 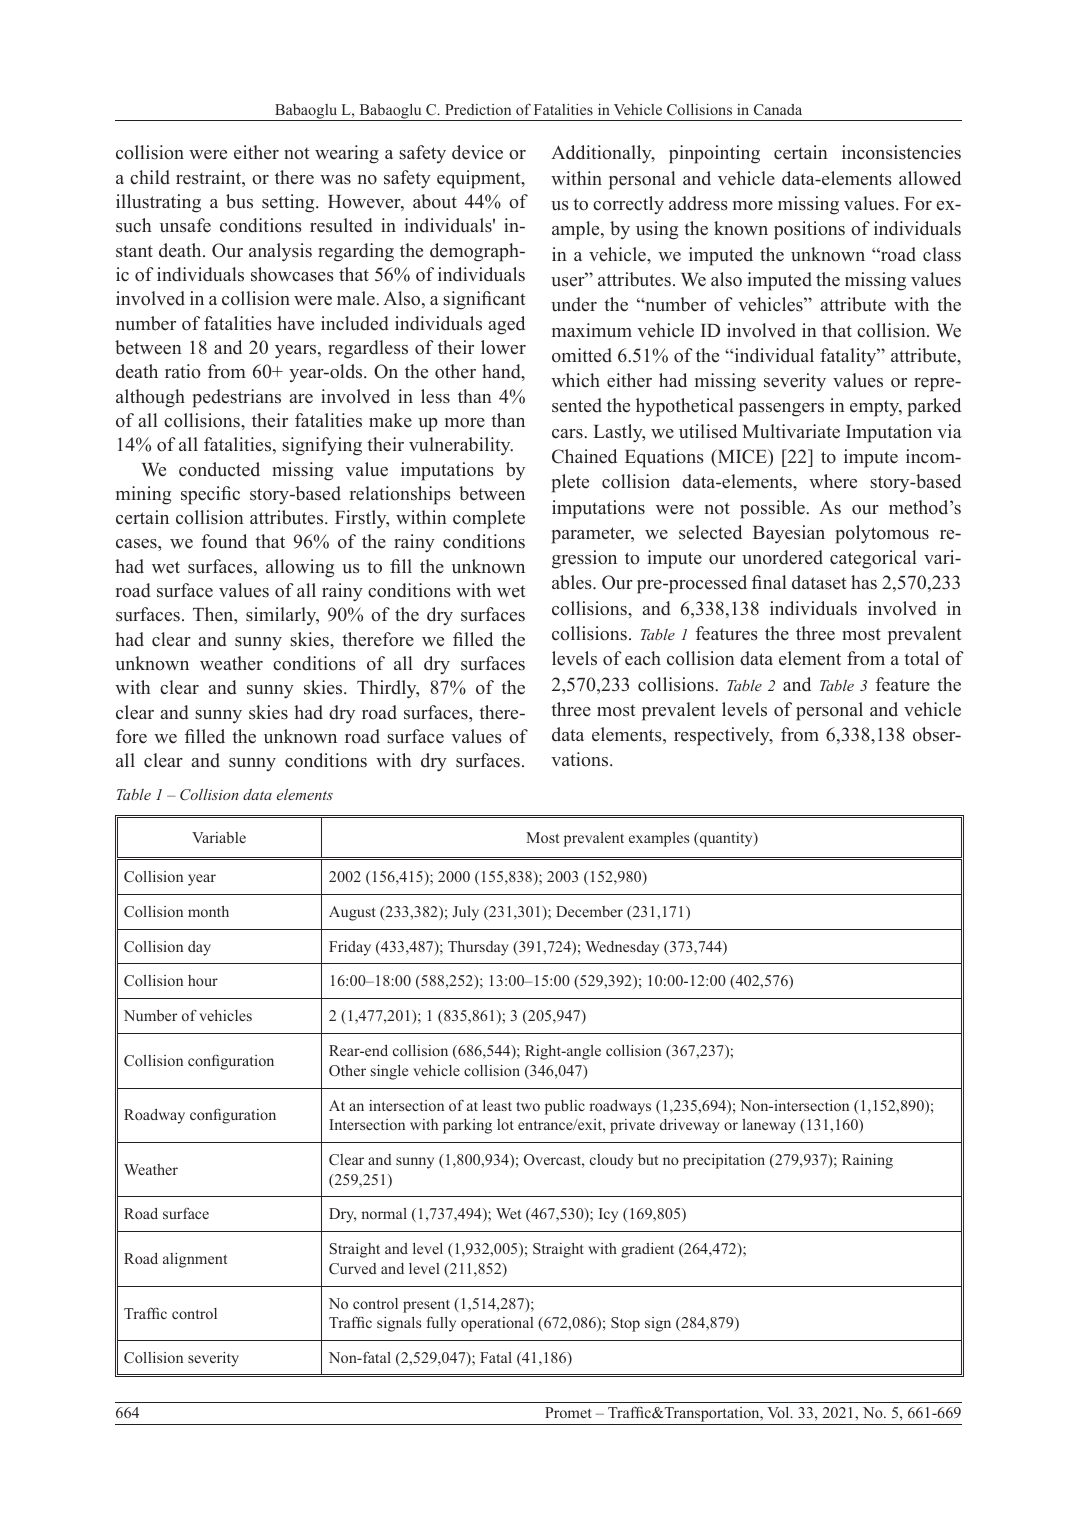 I want to click on device, so click(x=477, y=152).
